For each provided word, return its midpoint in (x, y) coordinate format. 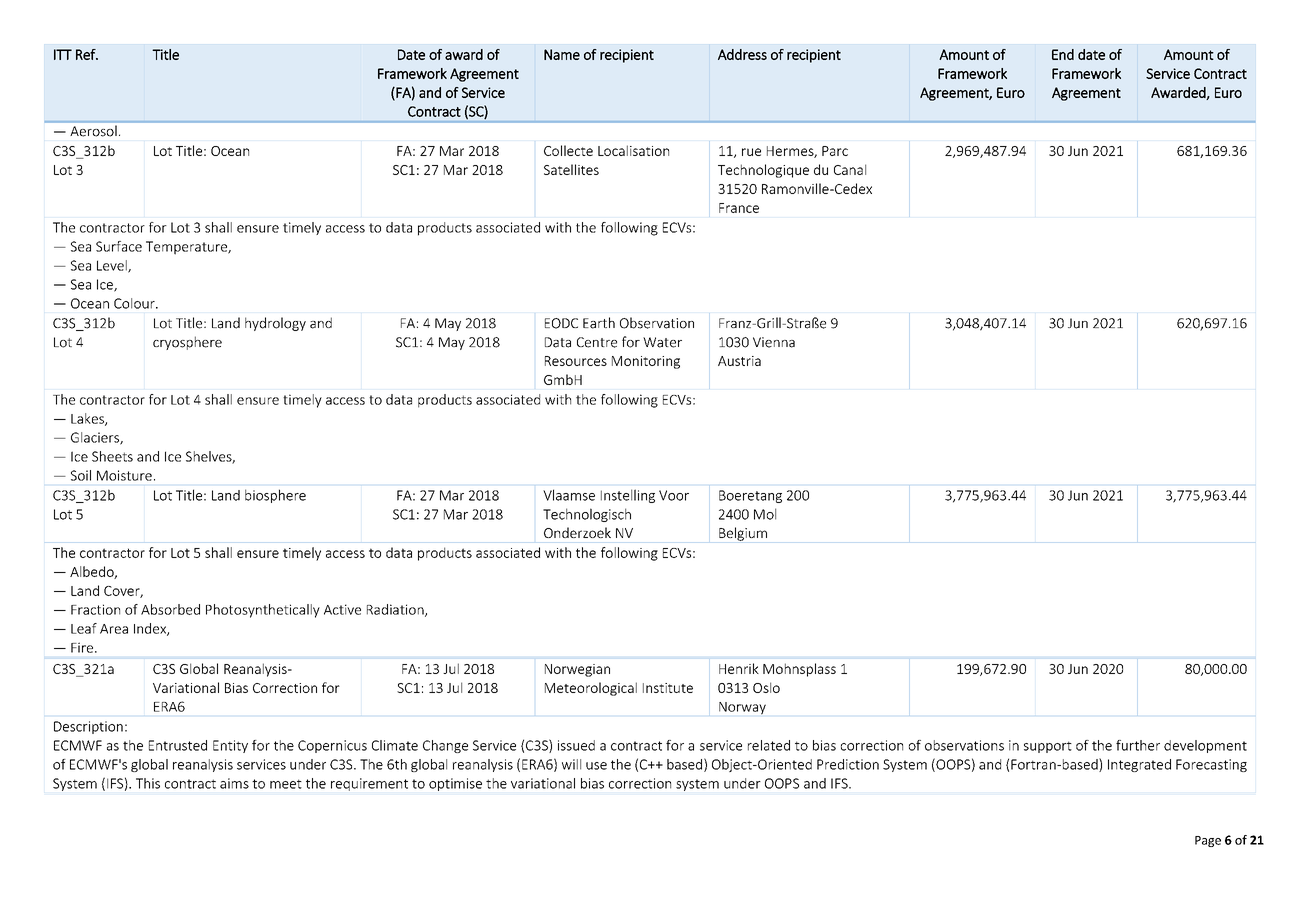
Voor (674, 495)
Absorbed (170, 609)
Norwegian (577, 670)
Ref (87, 54)
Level (113, 266)
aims (234, 783)
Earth (599, 323)
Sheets (112, 456)
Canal (850, 169)
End (1063, 54)
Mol (765, 514)
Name (562, 54)
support (1048, 747)
